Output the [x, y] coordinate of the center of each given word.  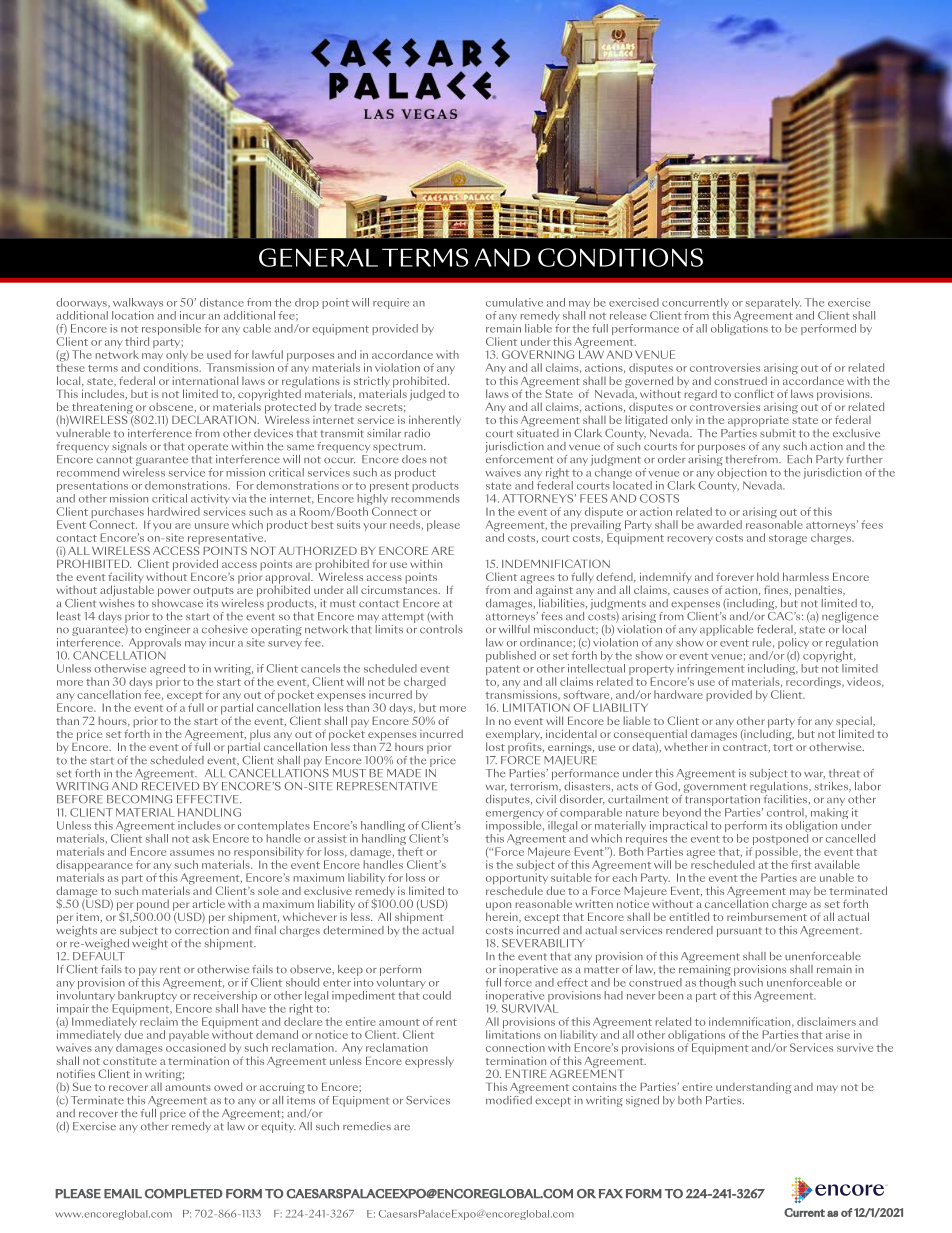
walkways [137, 305]
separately [773, 303]
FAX [611, 1193]
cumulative [514, 302]
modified [509, 1099]
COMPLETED [184, 1194]
